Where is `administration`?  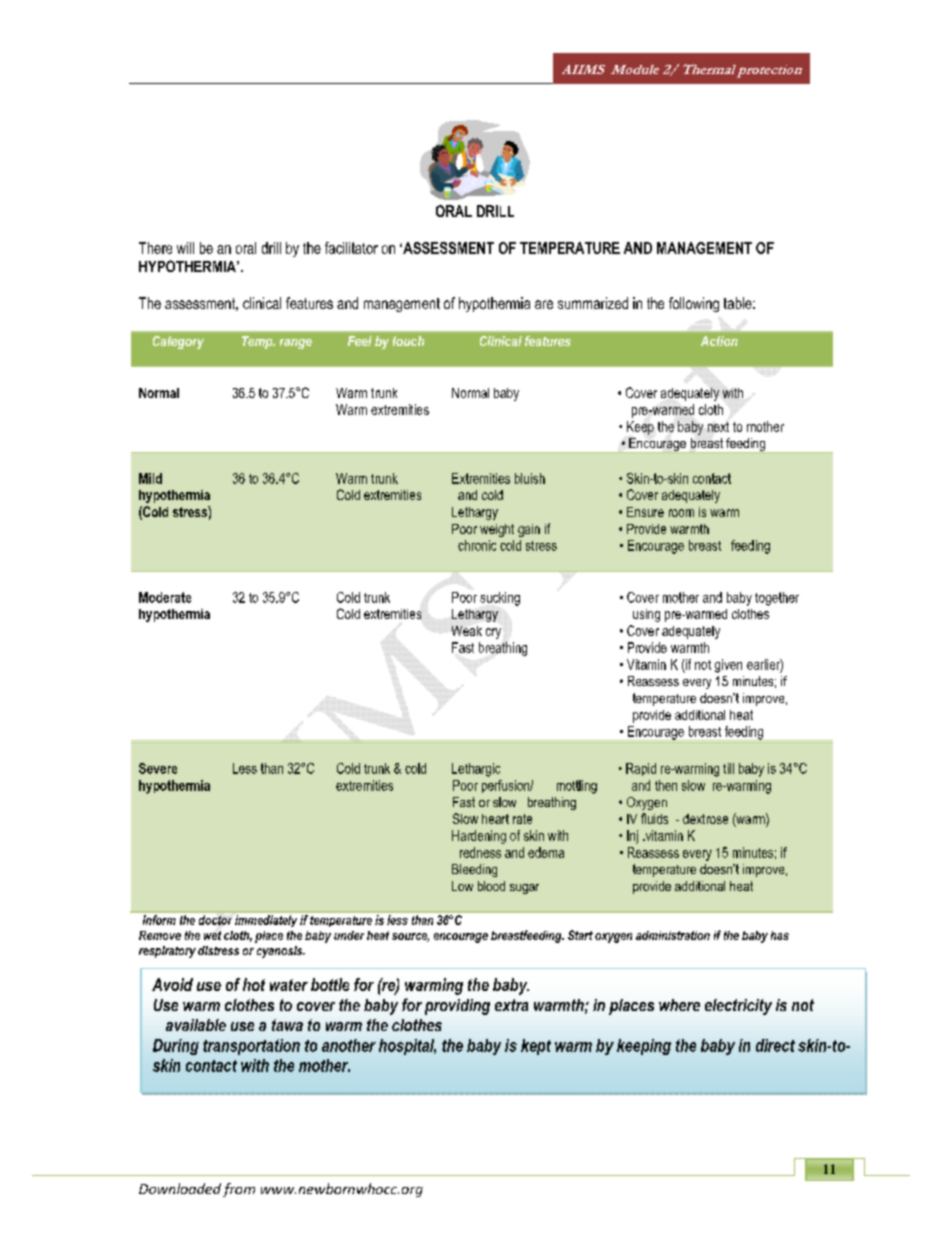 administration is located at coordinates (673, 935).
